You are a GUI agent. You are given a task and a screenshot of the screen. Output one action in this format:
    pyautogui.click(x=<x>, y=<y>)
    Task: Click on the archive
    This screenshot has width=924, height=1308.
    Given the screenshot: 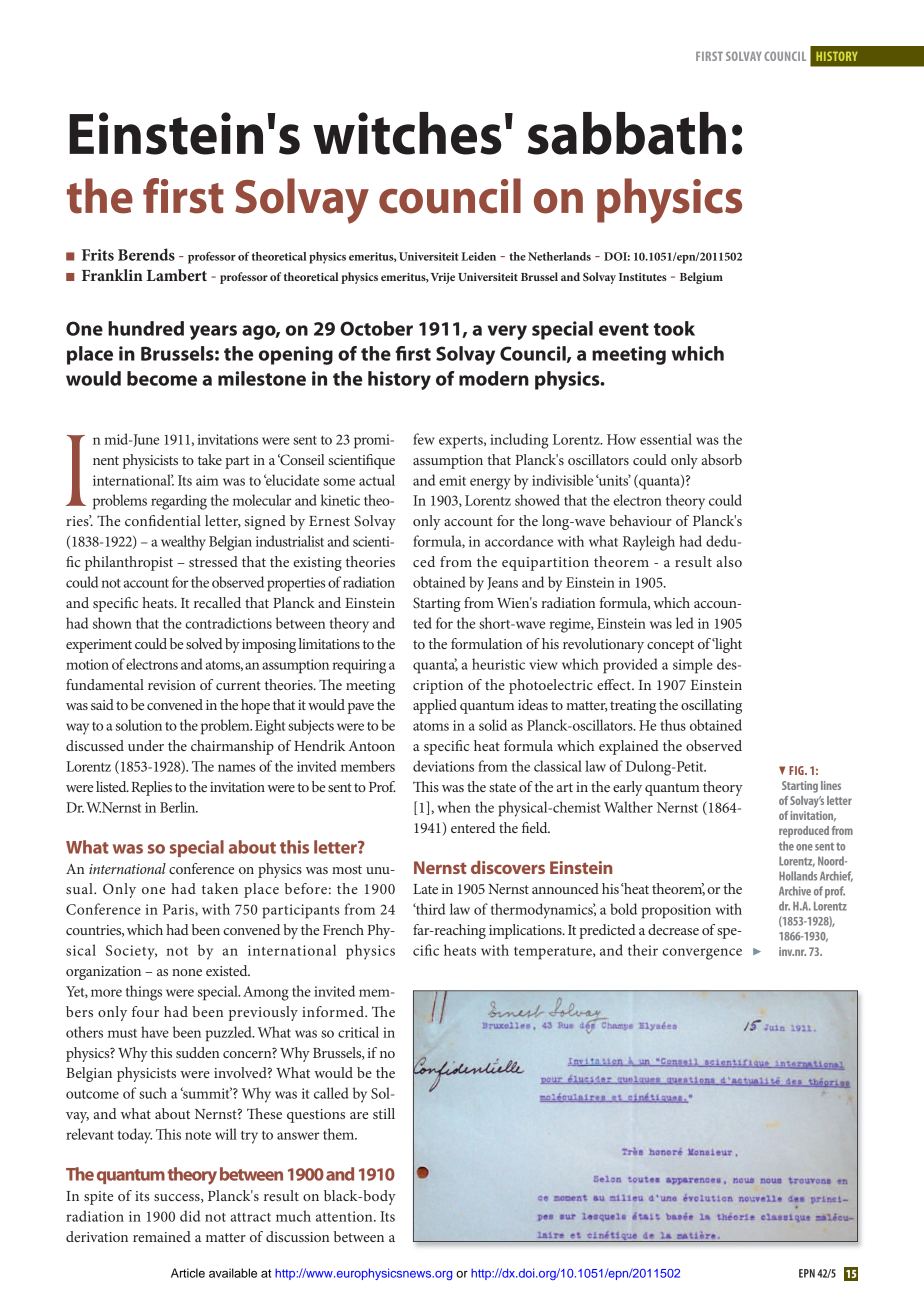 What is the action you would take?
    pyautogui.click(x=795, y=891)
